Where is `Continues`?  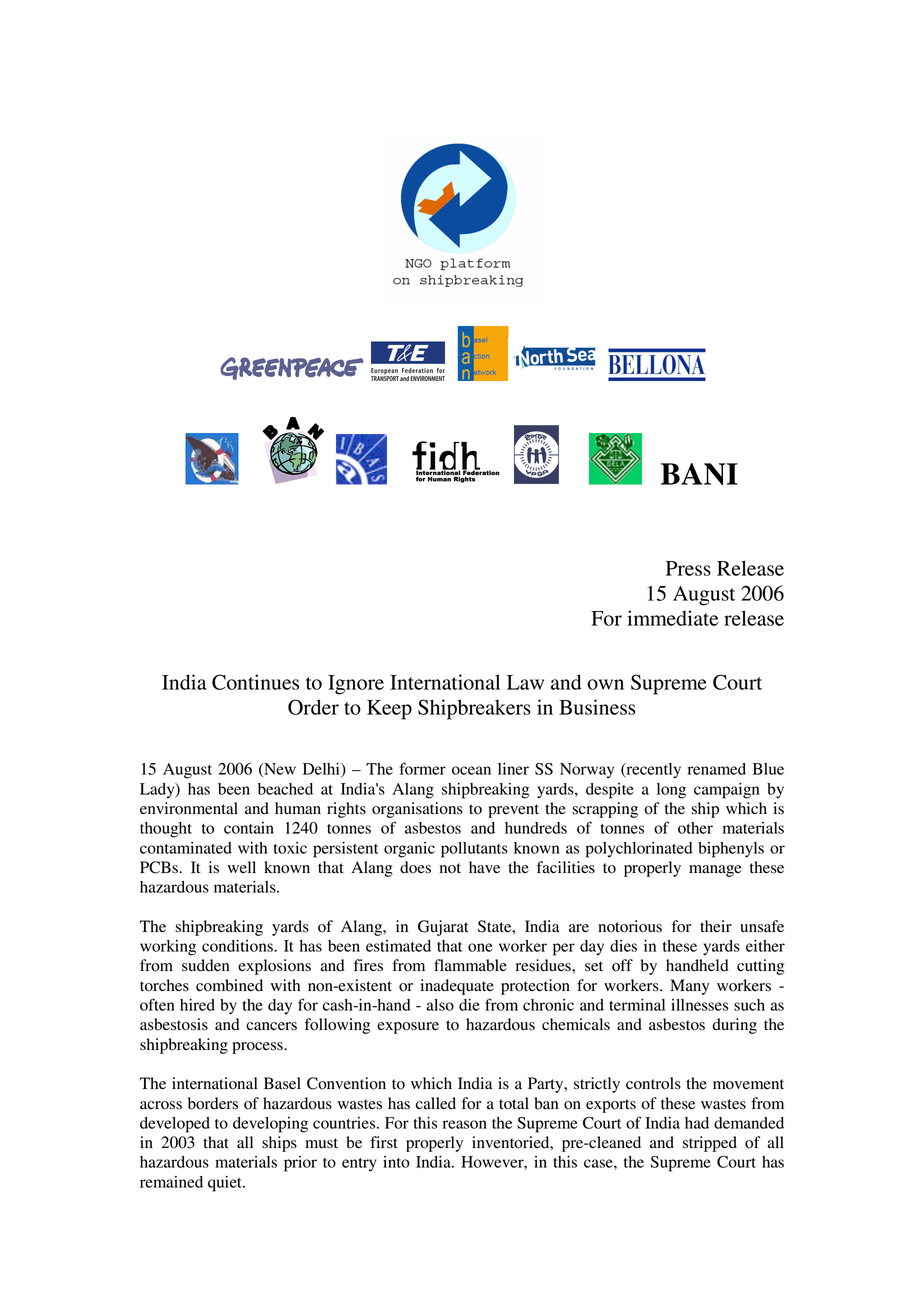
Continues is located at coordinates (255, 682).
